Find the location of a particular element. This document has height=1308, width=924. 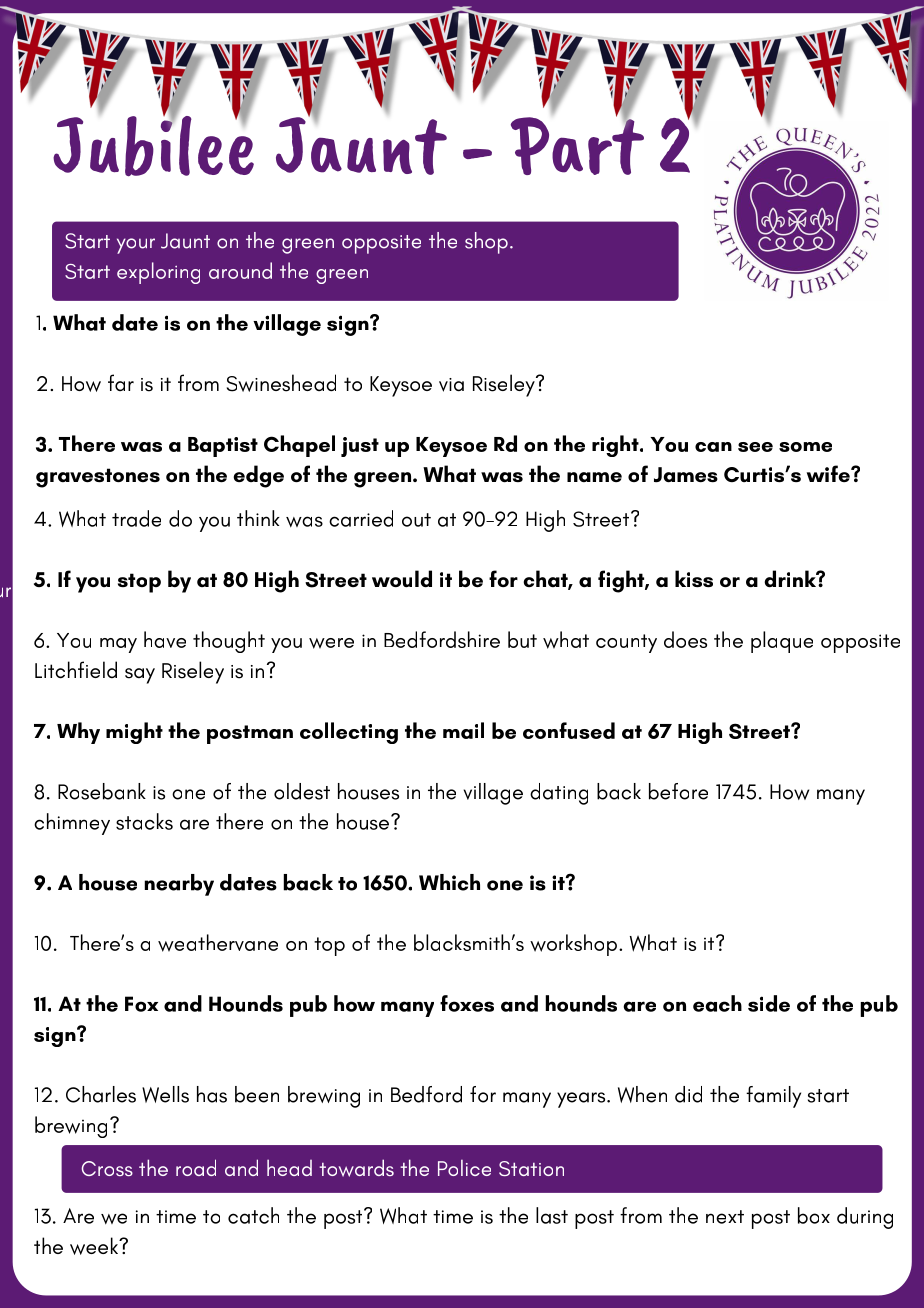

trade is located at coordinates (136, 518).
